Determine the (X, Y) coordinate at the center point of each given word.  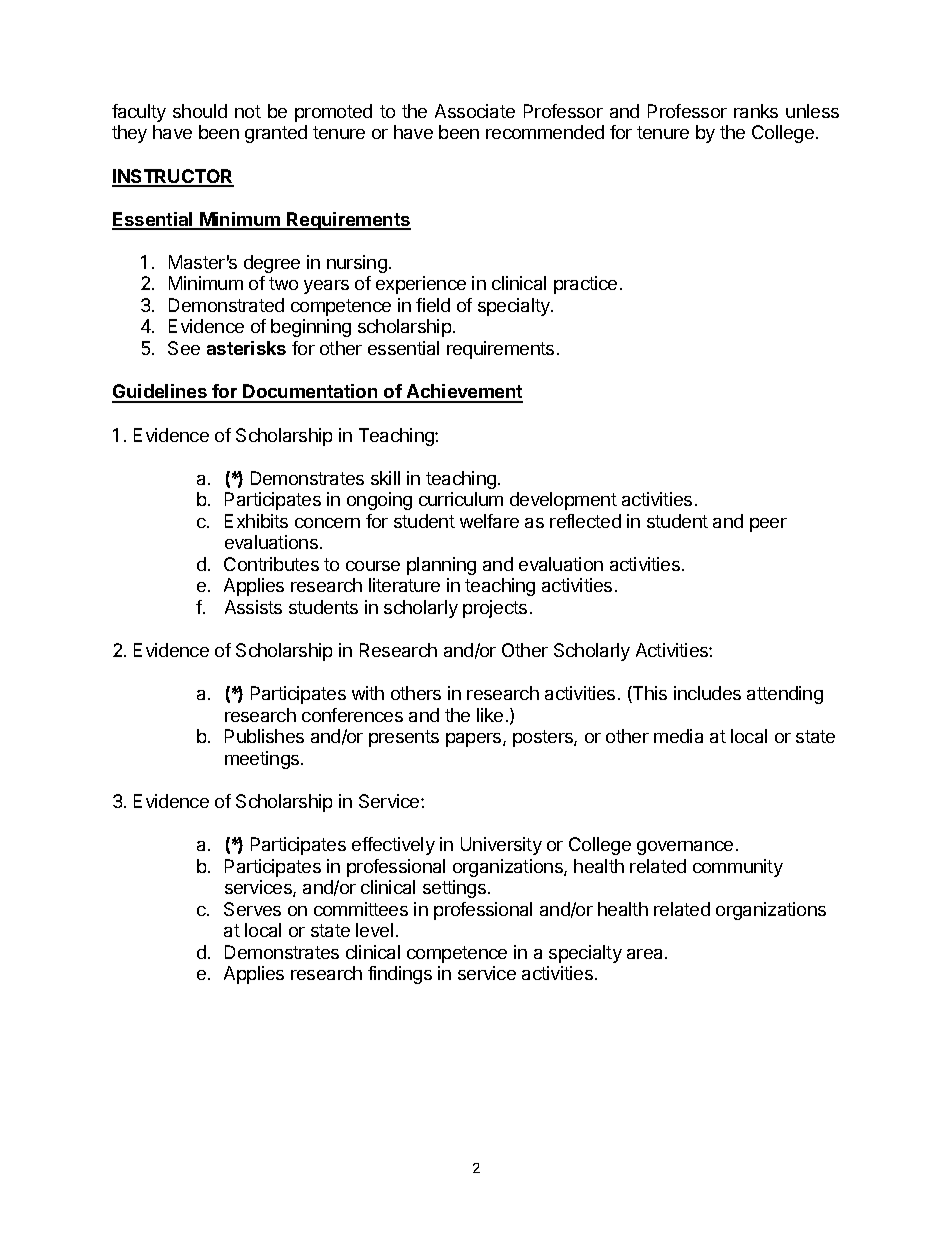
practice (585, 285)
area (646, 954)
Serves (252, 909)
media (678, 736)
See (184, 348)
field (433, 305)
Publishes (264, 736)
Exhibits (256, 521)
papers (475, 740)
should (200, 111)
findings (400, 975)
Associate (475, 111)
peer (768, 525)
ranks (756, 111)
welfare (489, 521)
